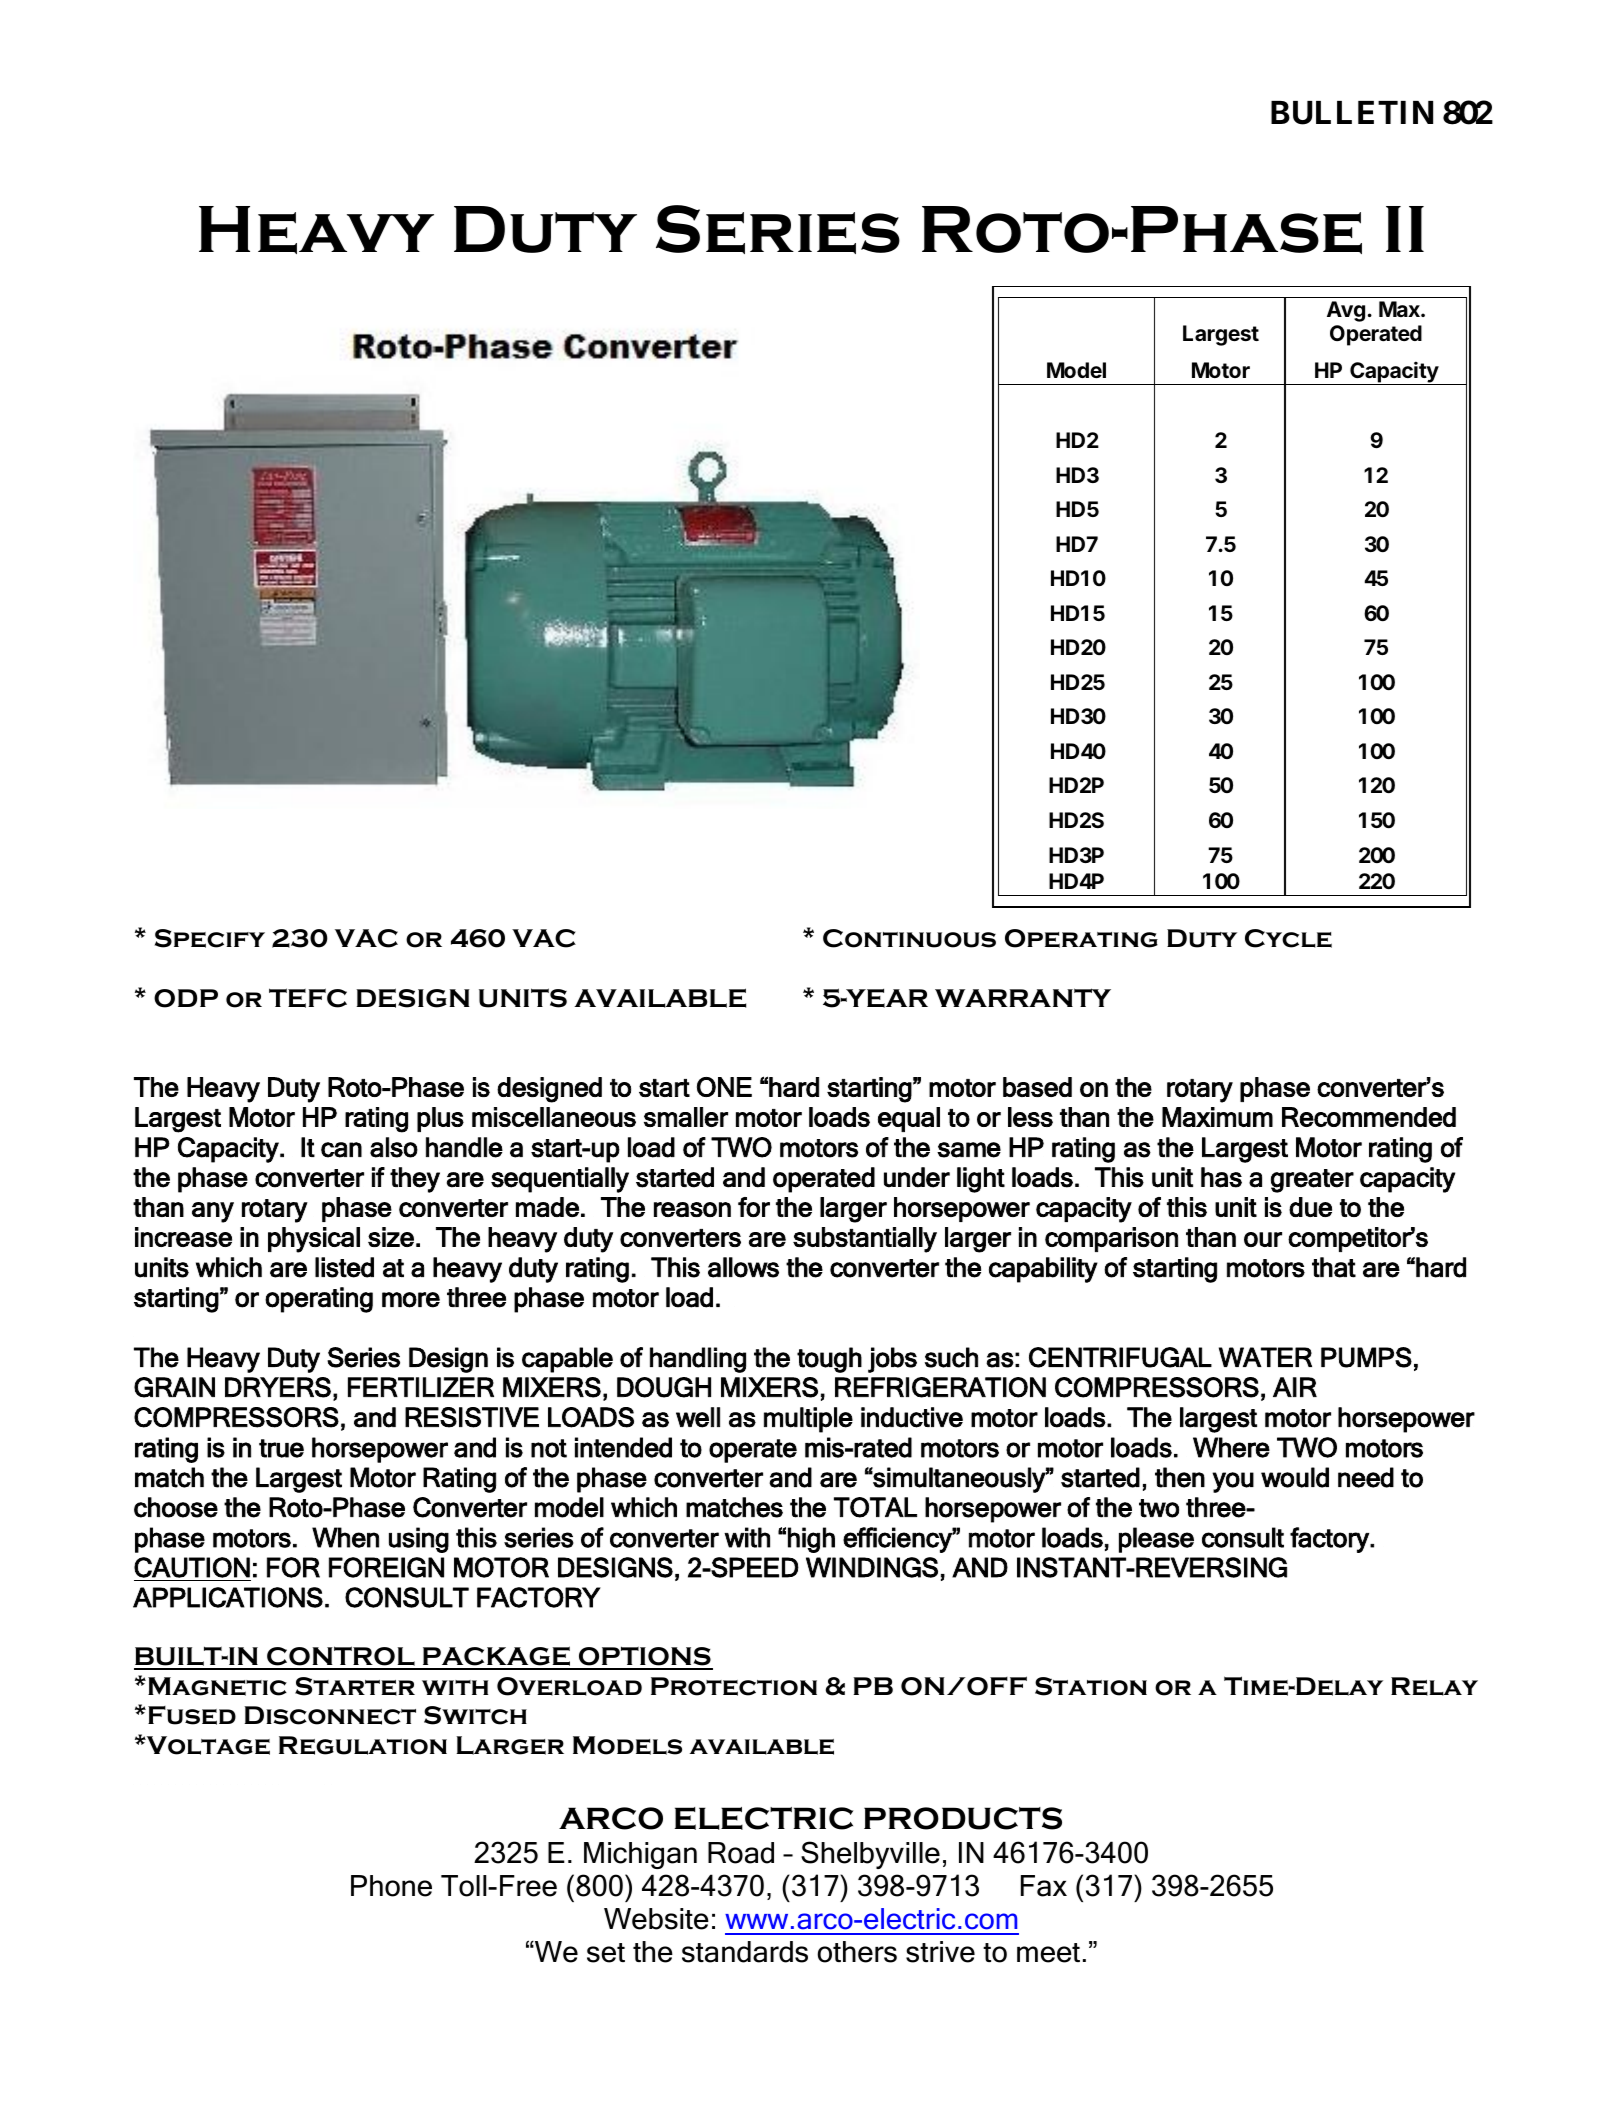 Image resolution: width=1623 pixels, height=2101 pixels. What do you see at coordinates (909, 938) in the screenshot?
I see `Continuous` at bounding box center [909, 938].
